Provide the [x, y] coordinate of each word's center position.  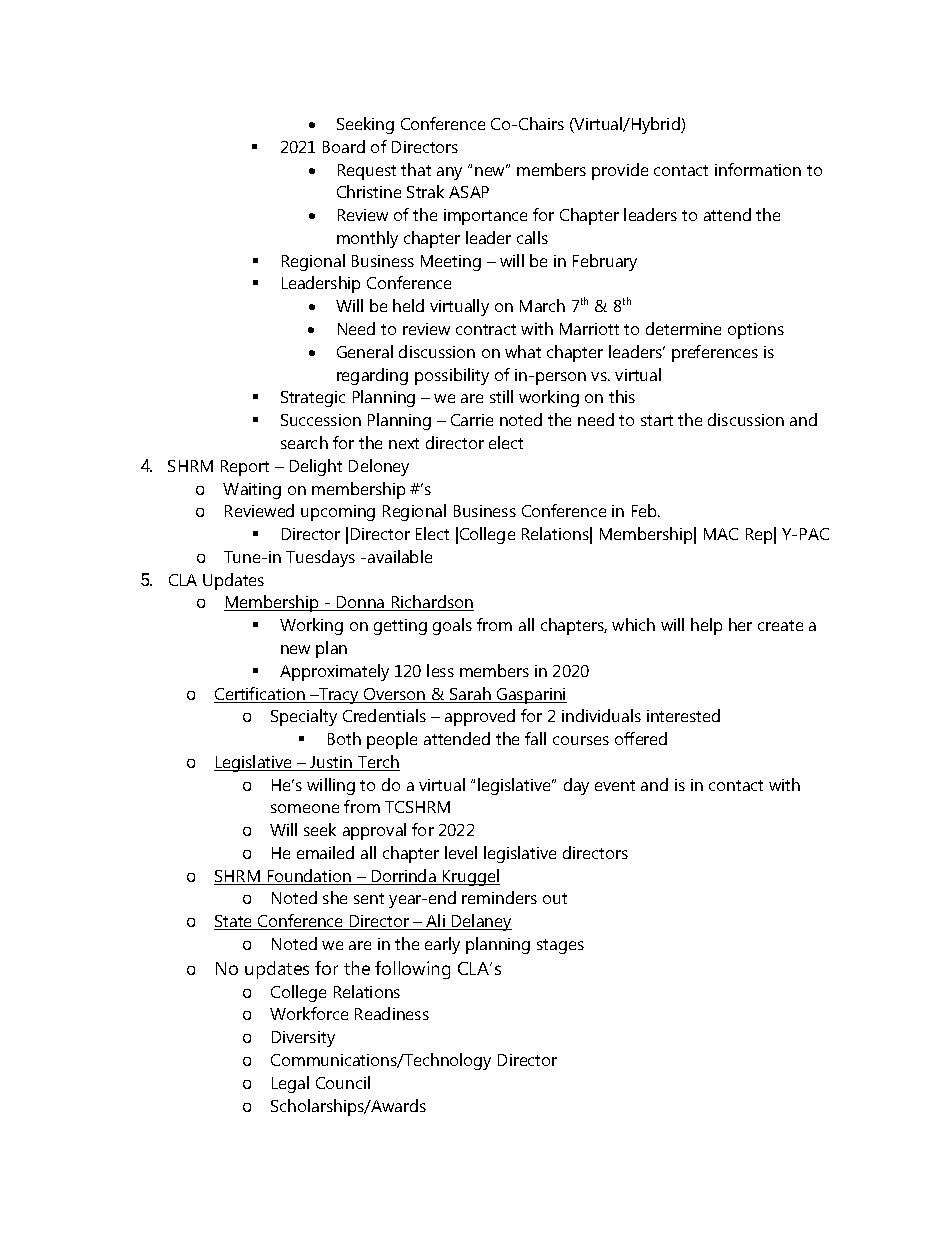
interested [683, 715]
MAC [721, 534]
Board [344, 146]
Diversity [303, 1039]
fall [535, 738]
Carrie [472, 420]
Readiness [392, 1013]
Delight [316, 467]
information [758, 169]
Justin [332, 763]
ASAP [469, 192]
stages [560, 946]
